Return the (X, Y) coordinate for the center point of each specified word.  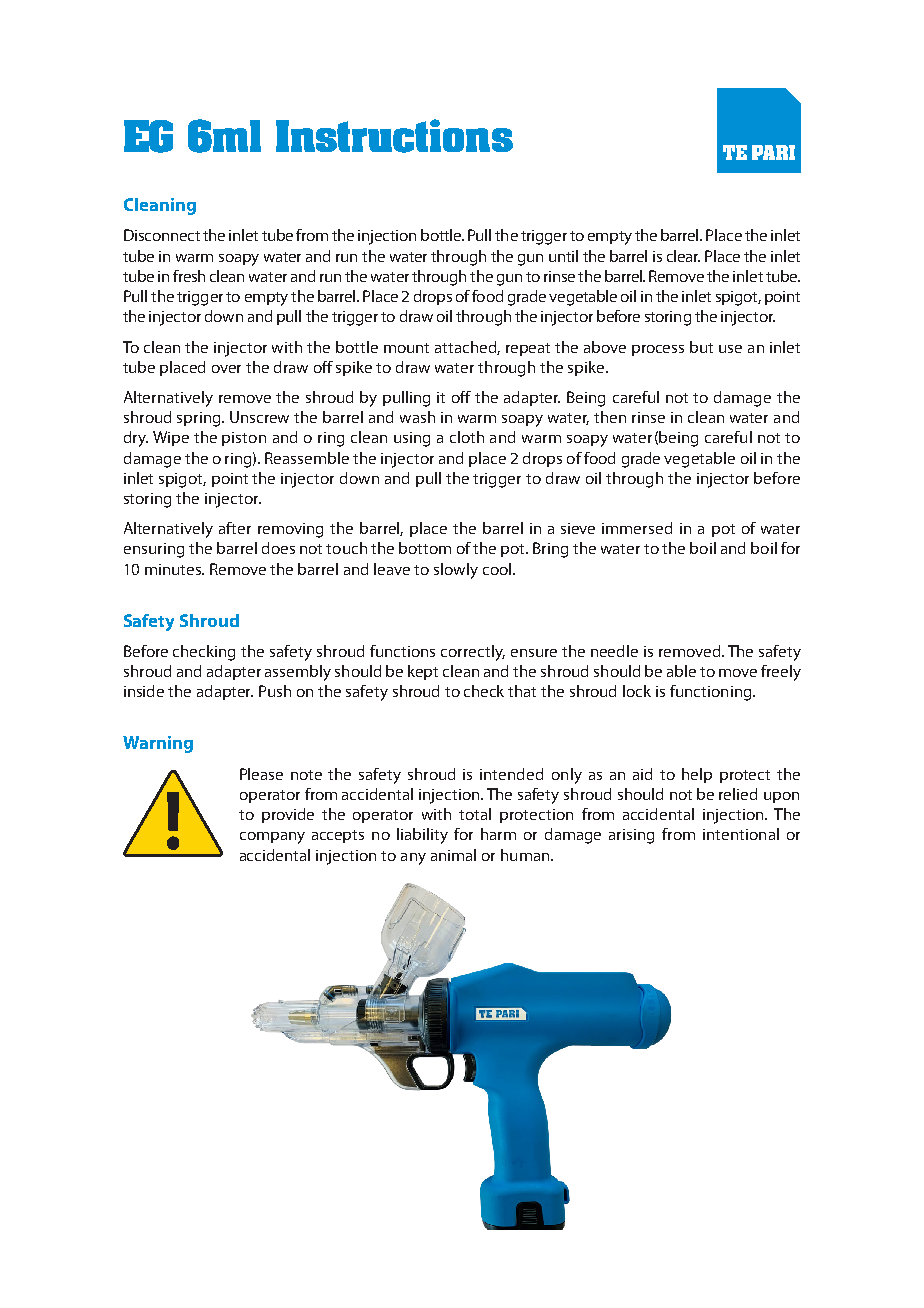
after (235, 528)
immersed (637, 528)
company (272, 838)
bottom (425, 548)
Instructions (394, 136)
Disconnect (162, 235)
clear (683, 256)
